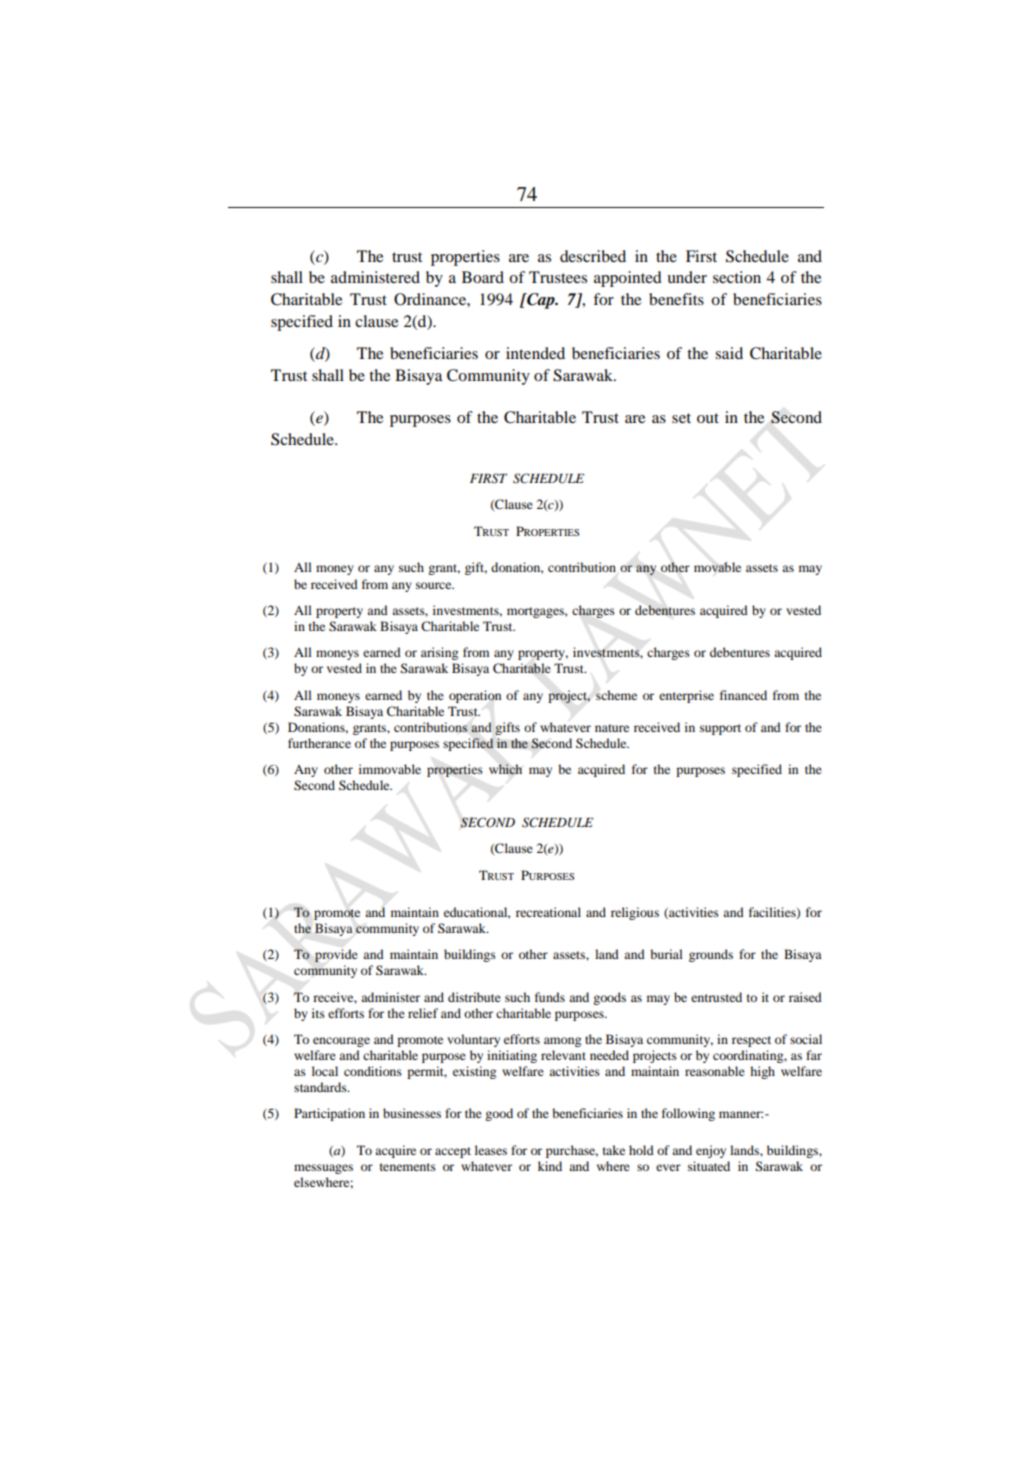 This document has width=1035, height=1464. I want to click on businesses, so click(412, 1113).
